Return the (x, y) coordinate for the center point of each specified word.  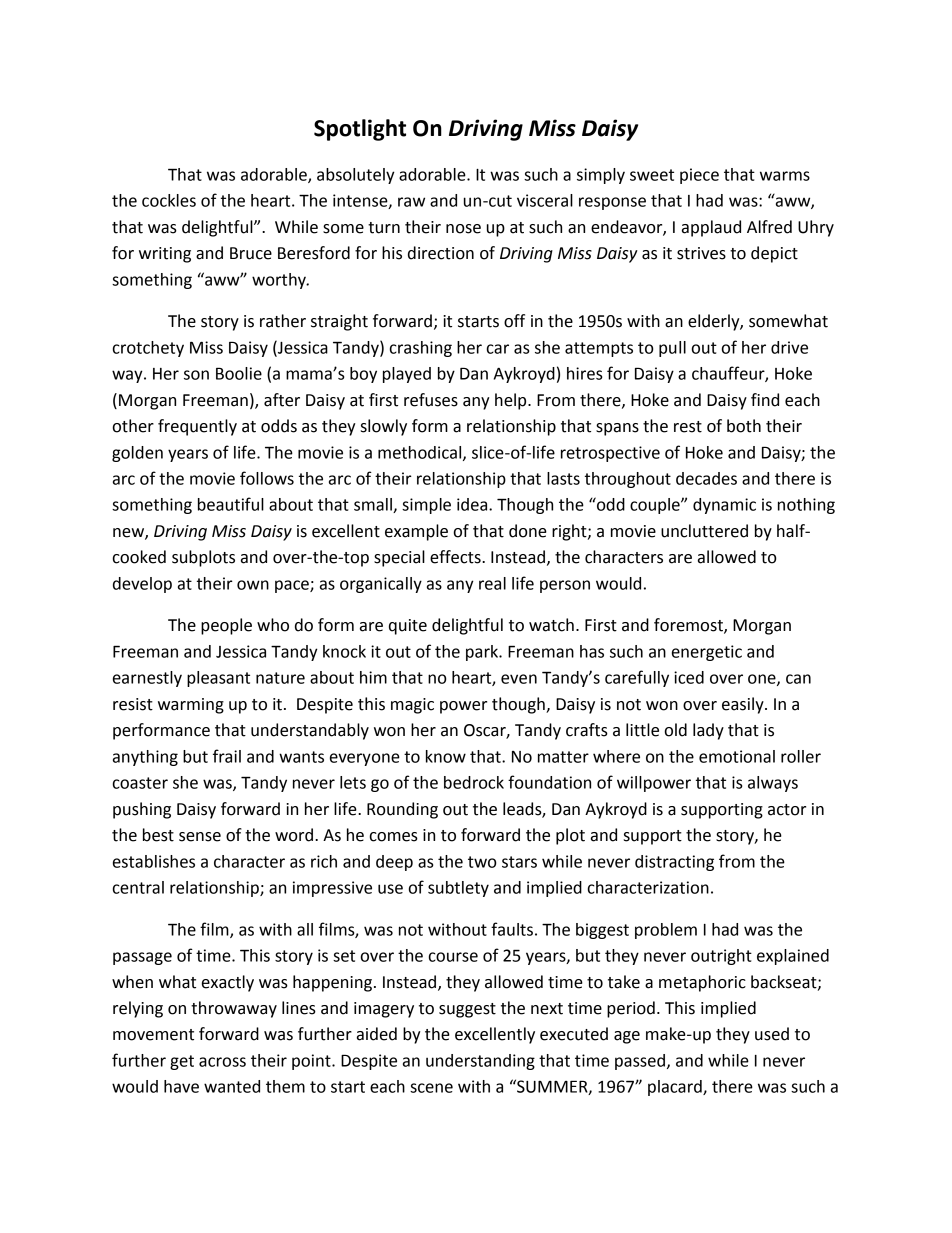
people (226, 626)
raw (411, 202)
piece (699, 176)
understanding (480, 1062)
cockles (169, 200)
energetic (707, 653)
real (492, 583)
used (772, 1034)
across (222, 1062)
